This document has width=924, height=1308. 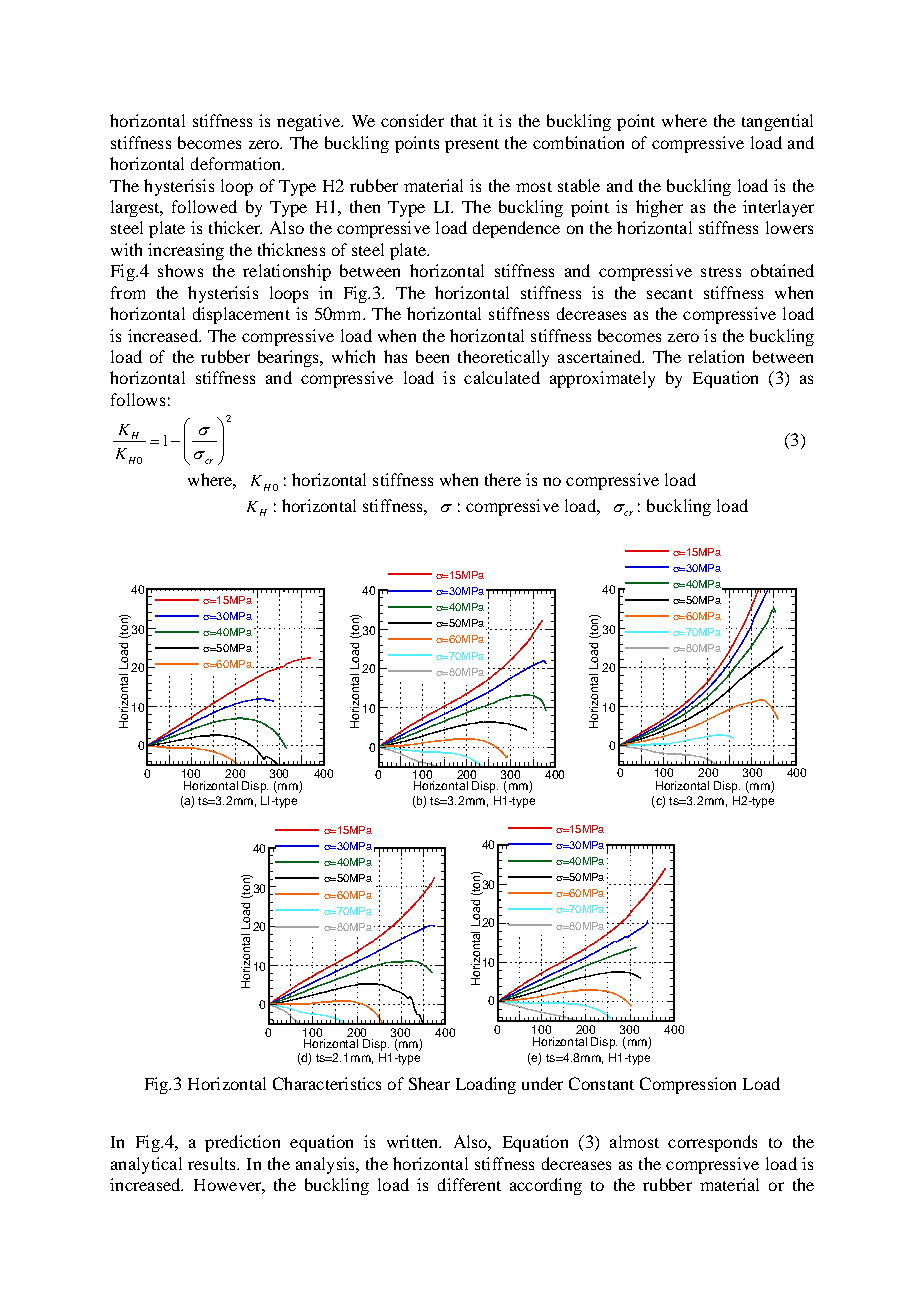 I want to click on Shear, so click(x=429, y=1083).
